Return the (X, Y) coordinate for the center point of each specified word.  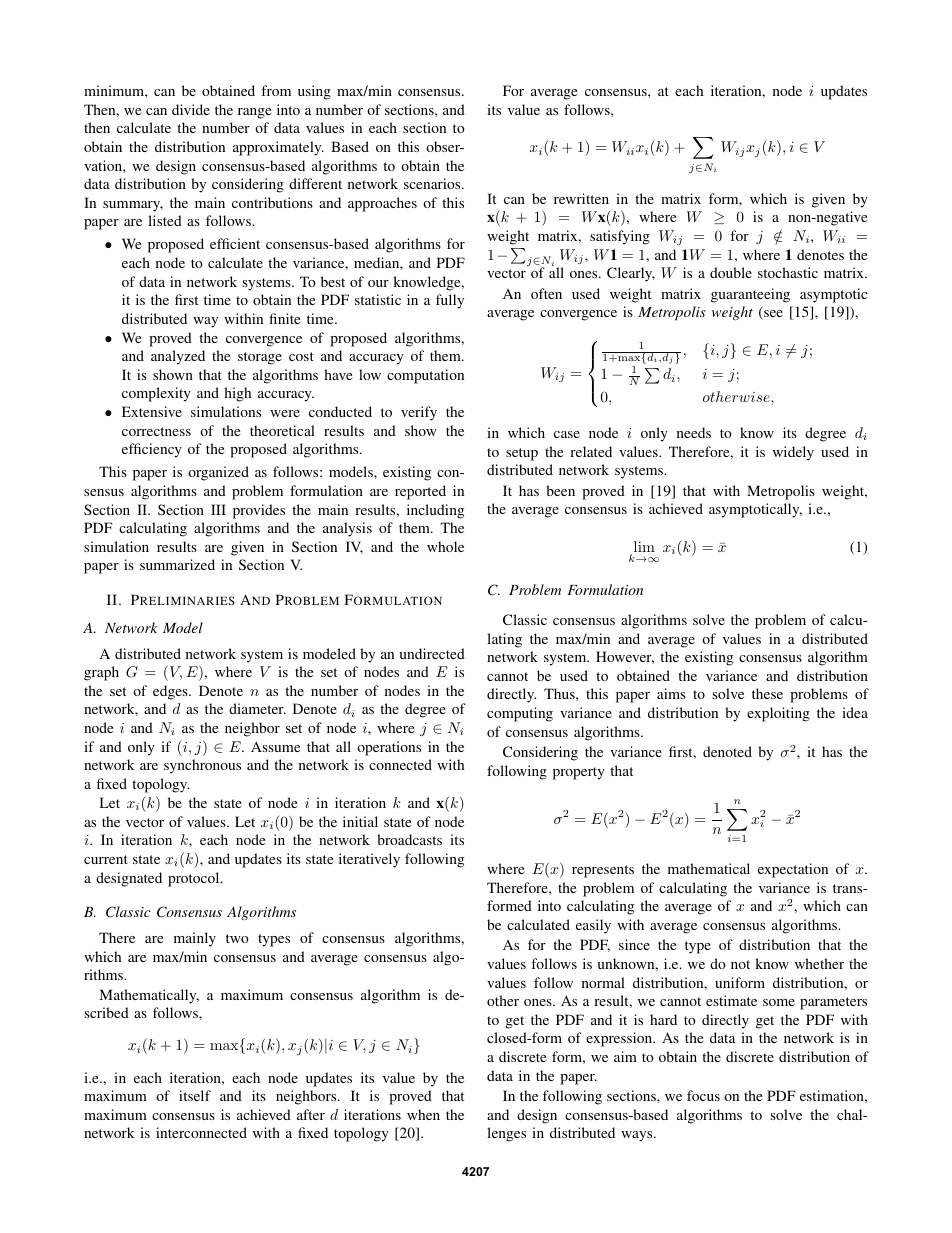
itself (195, 1095)
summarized (177, 564)
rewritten (581, 198)
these (767, 693)
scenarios (433, 183)
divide (191, 109)
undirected (432, 653)
